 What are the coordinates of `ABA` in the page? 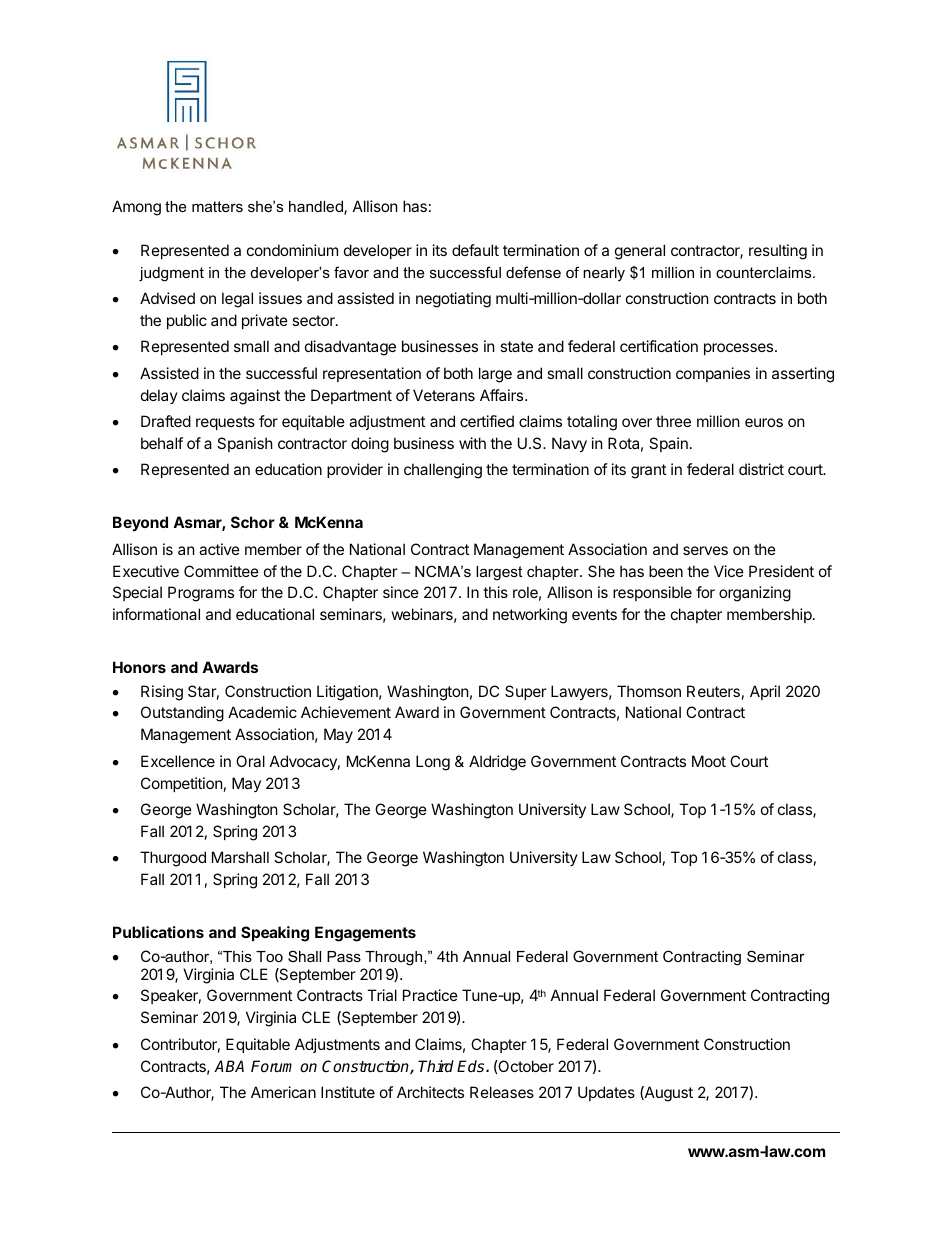 It's located at (229, 1066).
